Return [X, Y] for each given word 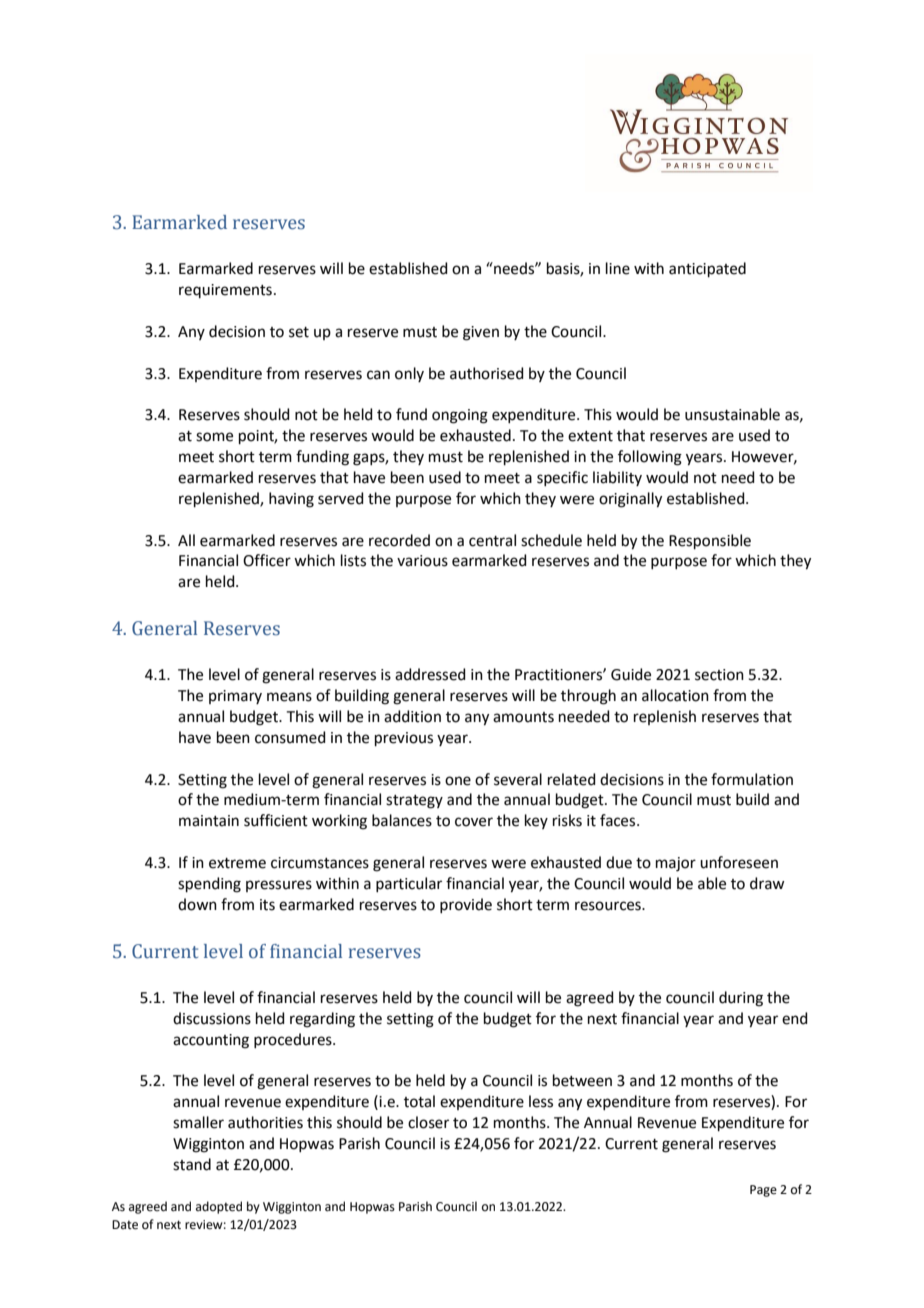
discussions [212, 1018]
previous [404, 739]
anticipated [707, 269]
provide [466, 905]
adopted [219, 1207]
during [741, 999]
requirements [225, 291]
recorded [399, 540]
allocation [675, 695]
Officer [267, 560]
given [481, 333]
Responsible [710, 541]
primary [235, 697]
